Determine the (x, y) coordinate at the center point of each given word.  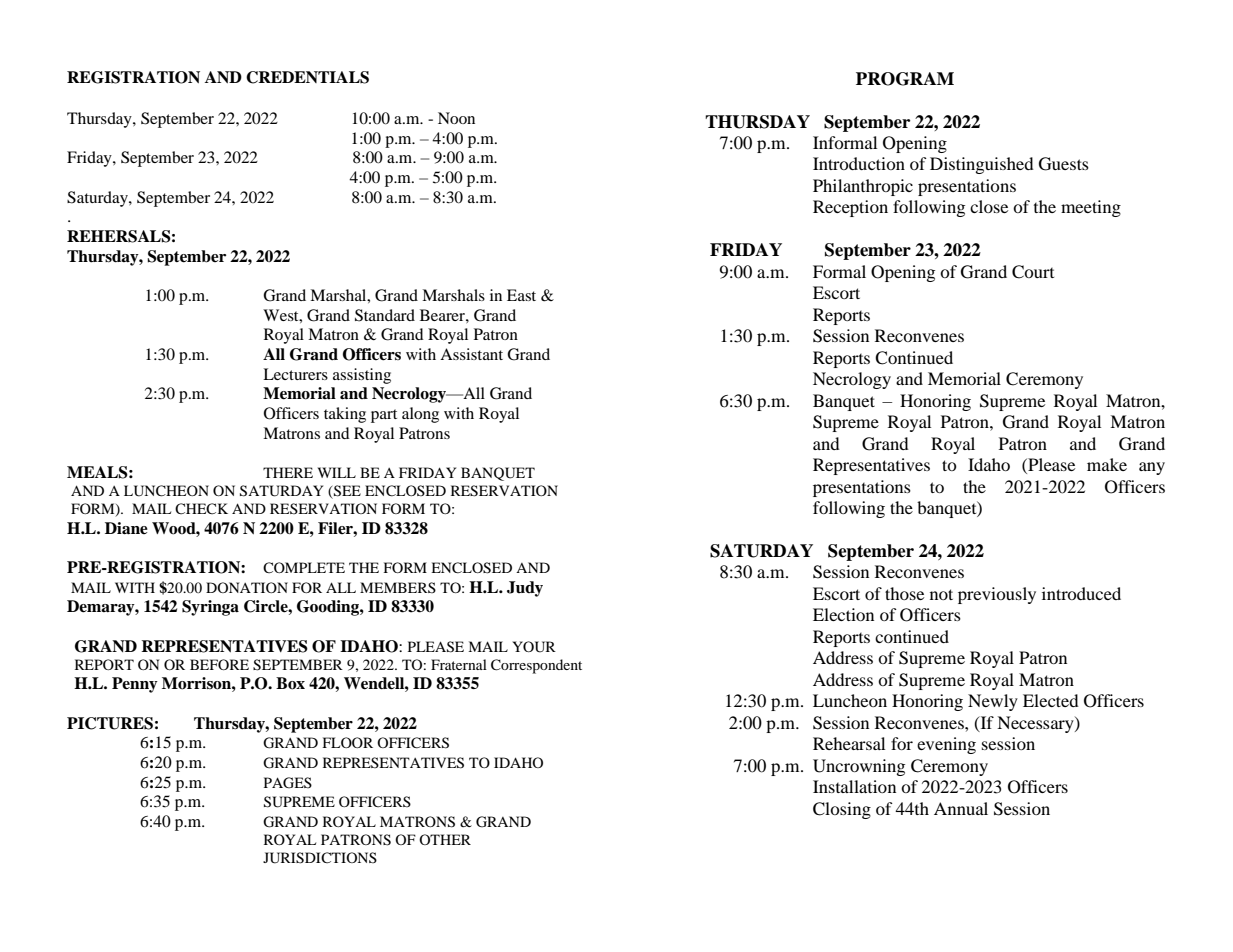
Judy (525, 589)
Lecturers (295, 374)
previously (997, 595)
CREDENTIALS (307, 77)
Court (1033, 272)
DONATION (247, 587)
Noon (456, 118)
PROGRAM (905, 79)
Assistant (471, 354)
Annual (961, 808)
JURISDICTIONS (320, 858)
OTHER (445, 839)
